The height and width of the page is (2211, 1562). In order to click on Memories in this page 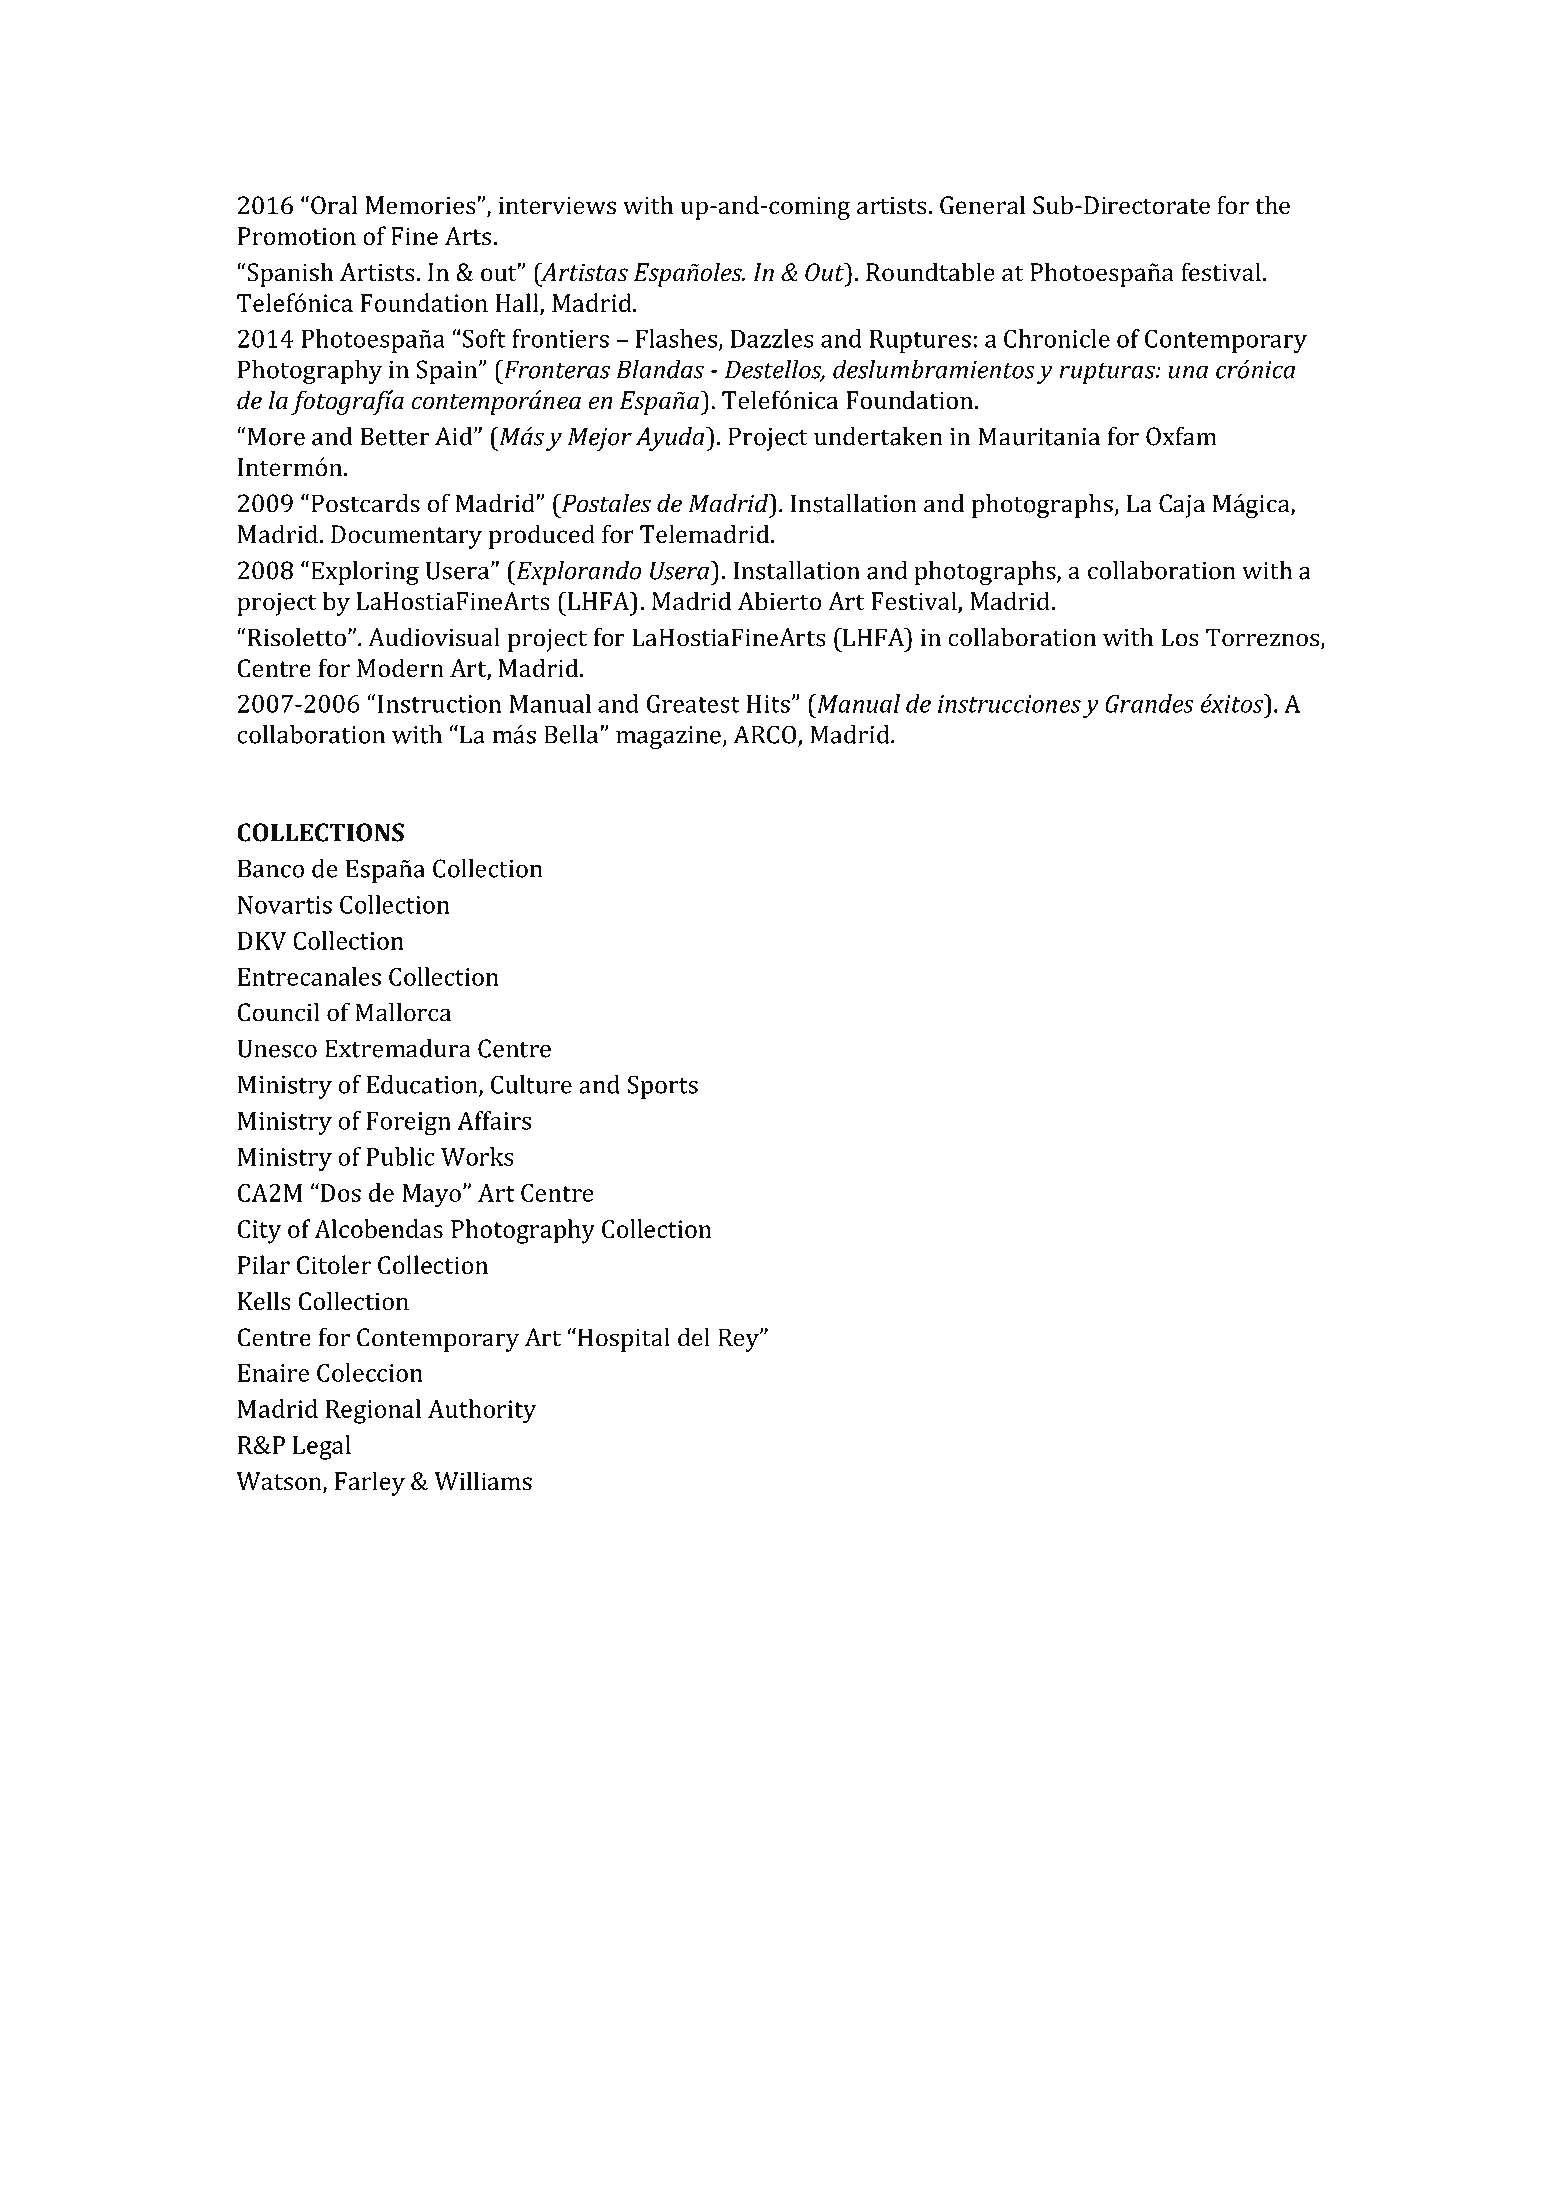, I will do `click(422, 205)`.
